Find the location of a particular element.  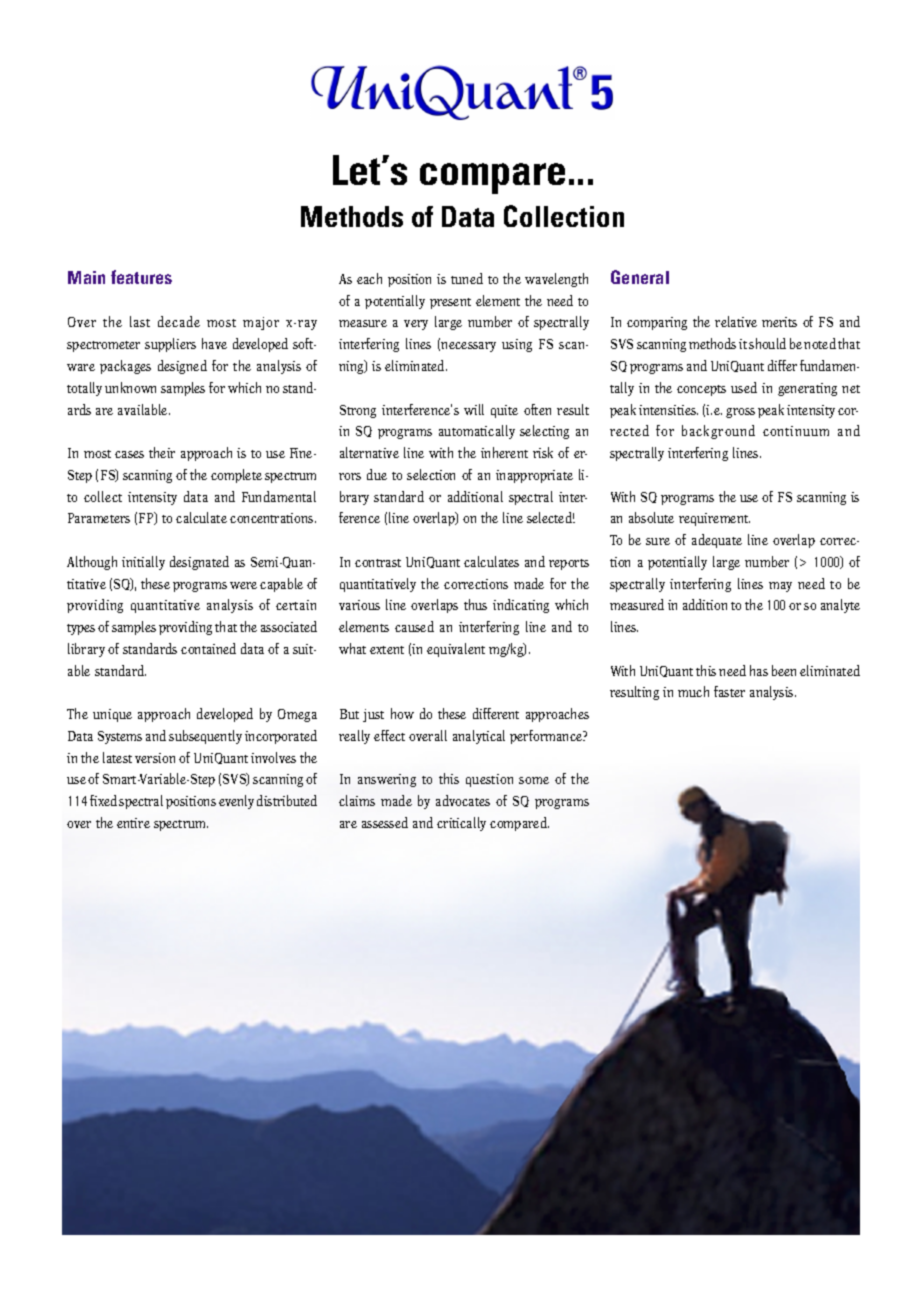

present is located at coordinates (450, 303).
